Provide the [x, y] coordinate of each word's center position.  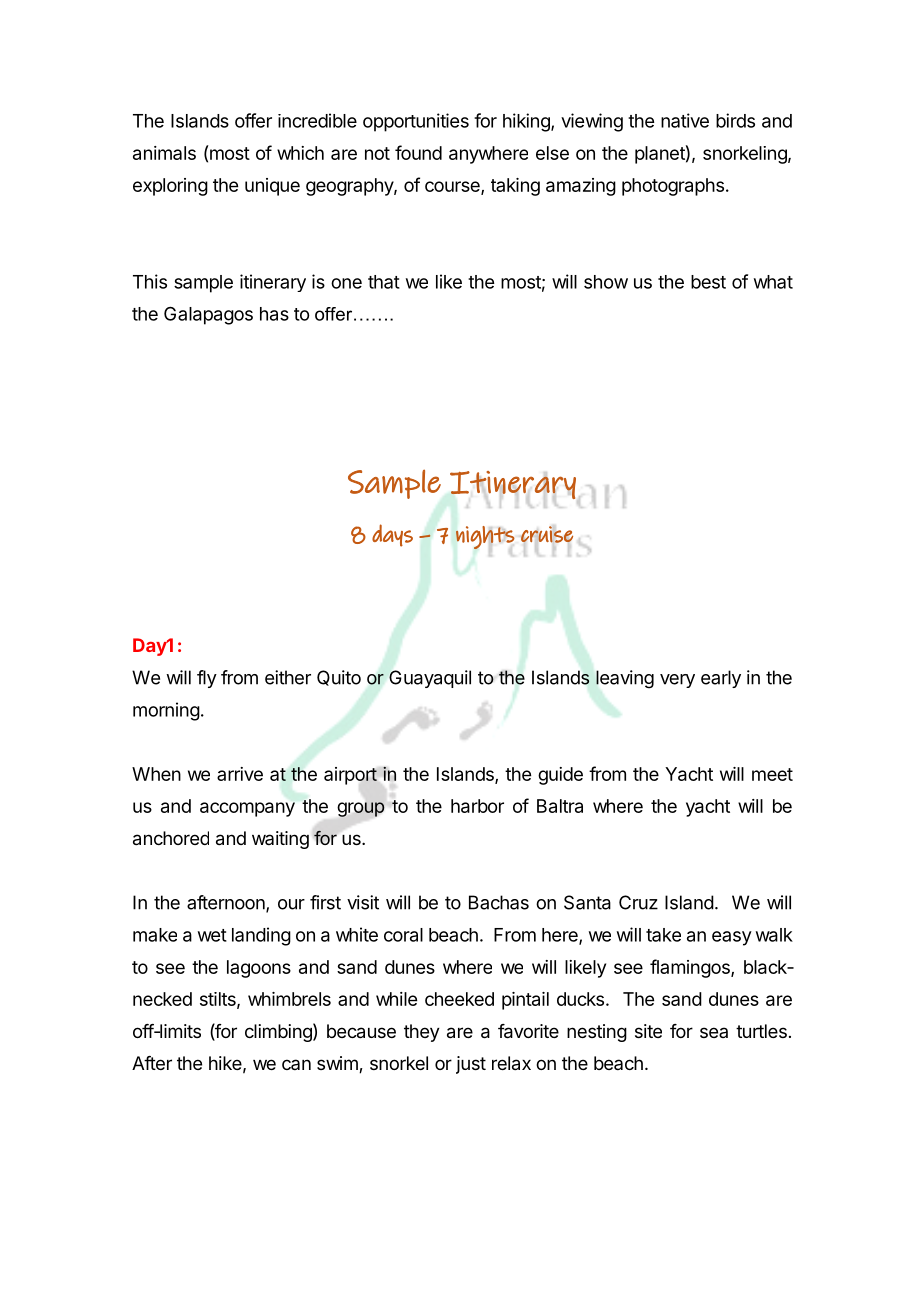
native [685, 120]
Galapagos [208, 315]
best [708, 282]
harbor [477, 806]
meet [772, 774]
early [721, 679]
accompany [247, 809]
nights [485, 538]
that [384, 282]
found [418, 152]
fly [207, 679]
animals [164, 153]
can [296, 1064]
